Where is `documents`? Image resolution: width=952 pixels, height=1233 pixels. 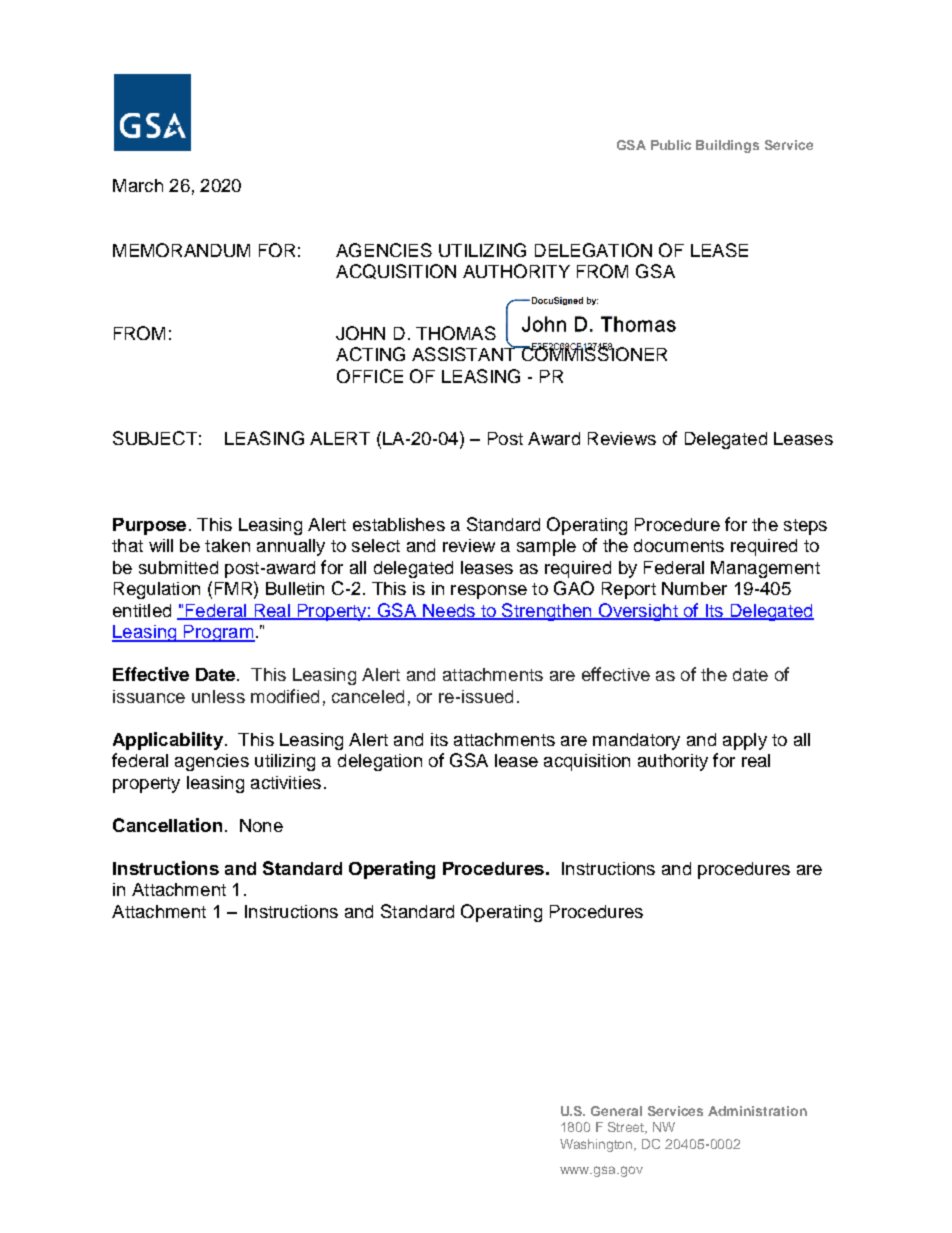 documents is located at coordinates (679, 545).
